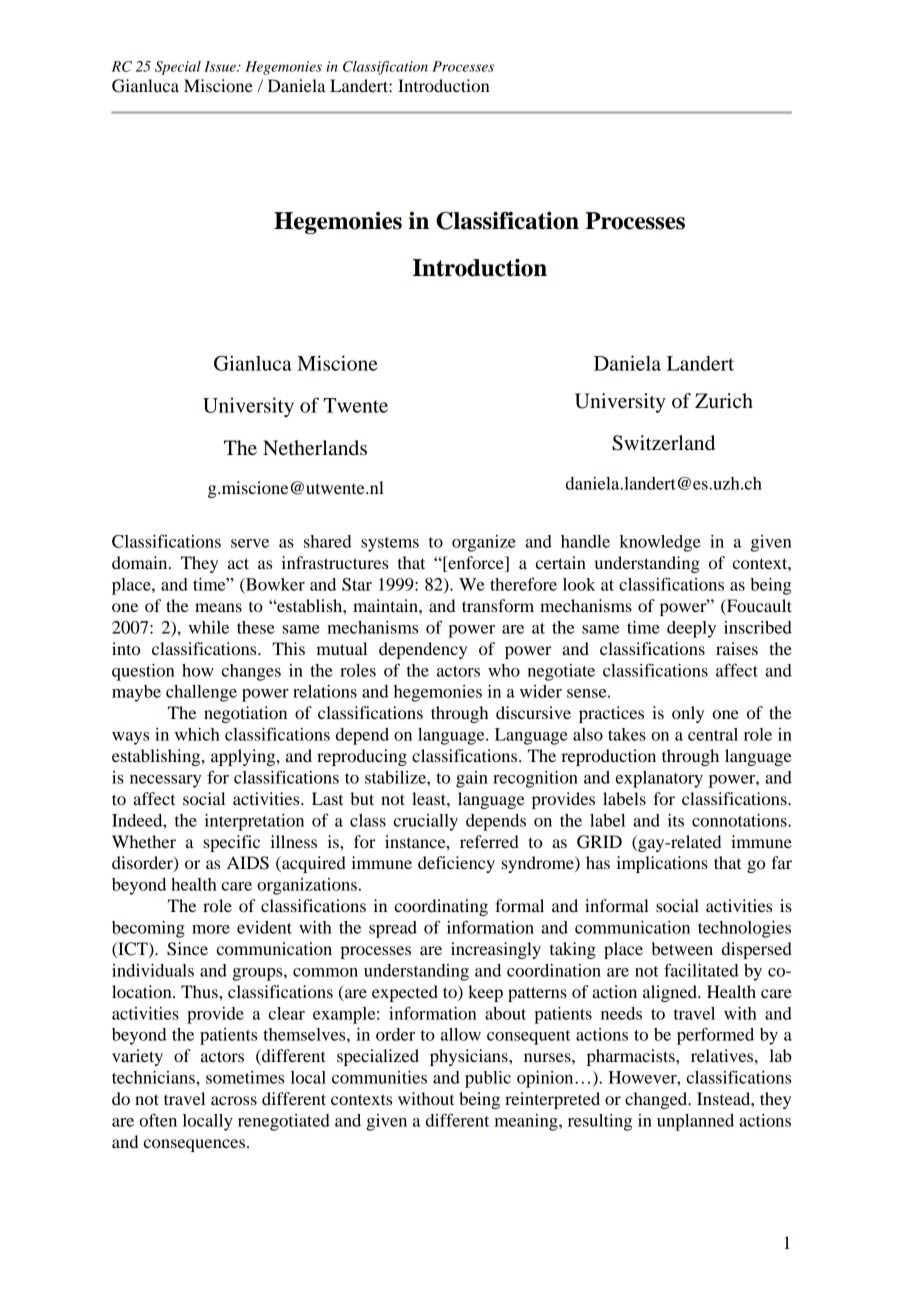  I want to click on deficiency, so click(456, 864).
